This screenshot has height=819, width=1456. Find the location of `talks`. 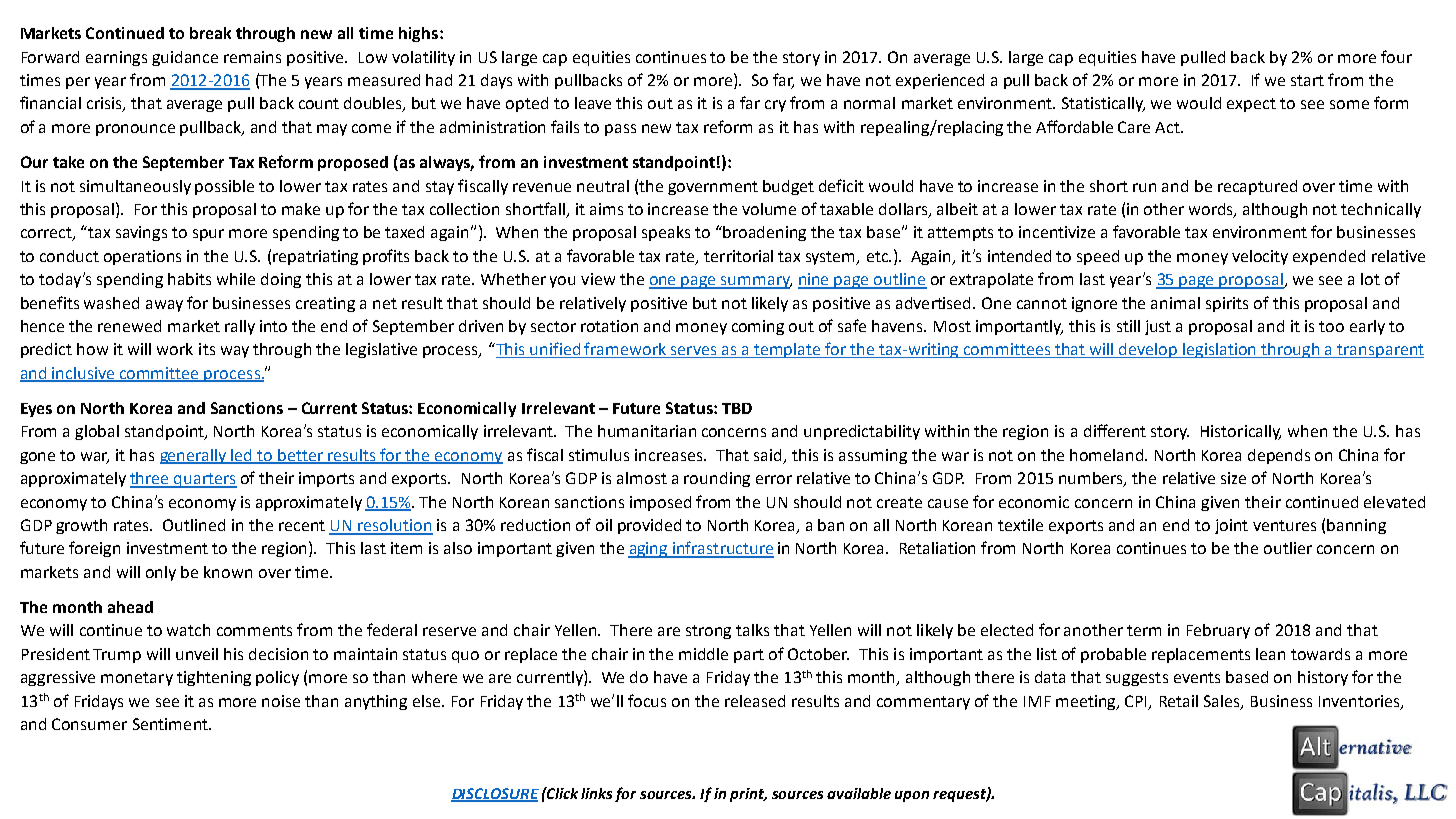

talks is located at coordinates (752, 630).
